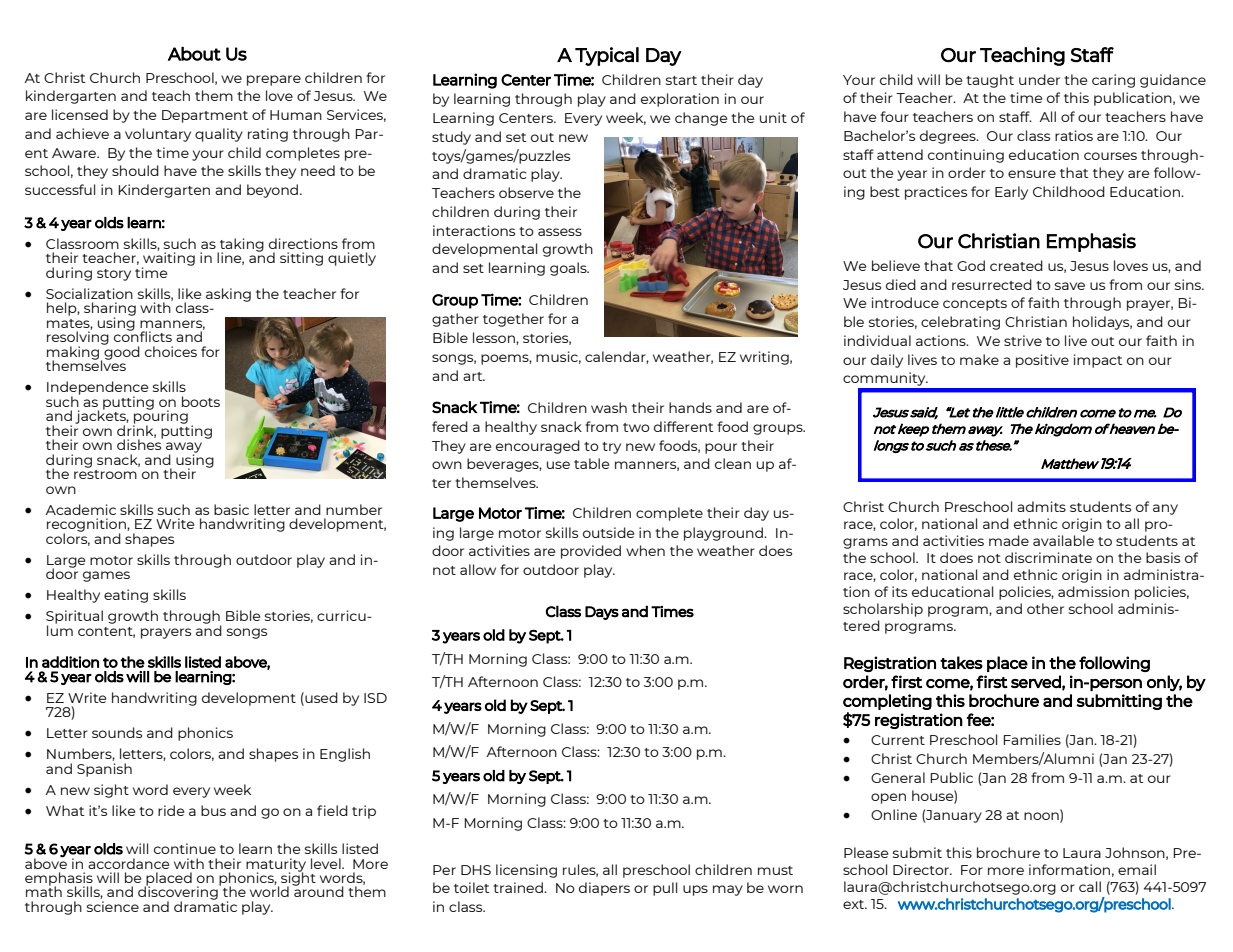 The width and height of the screenshot is (1233, 952). I want to click on discovering, so click(179, 893).
